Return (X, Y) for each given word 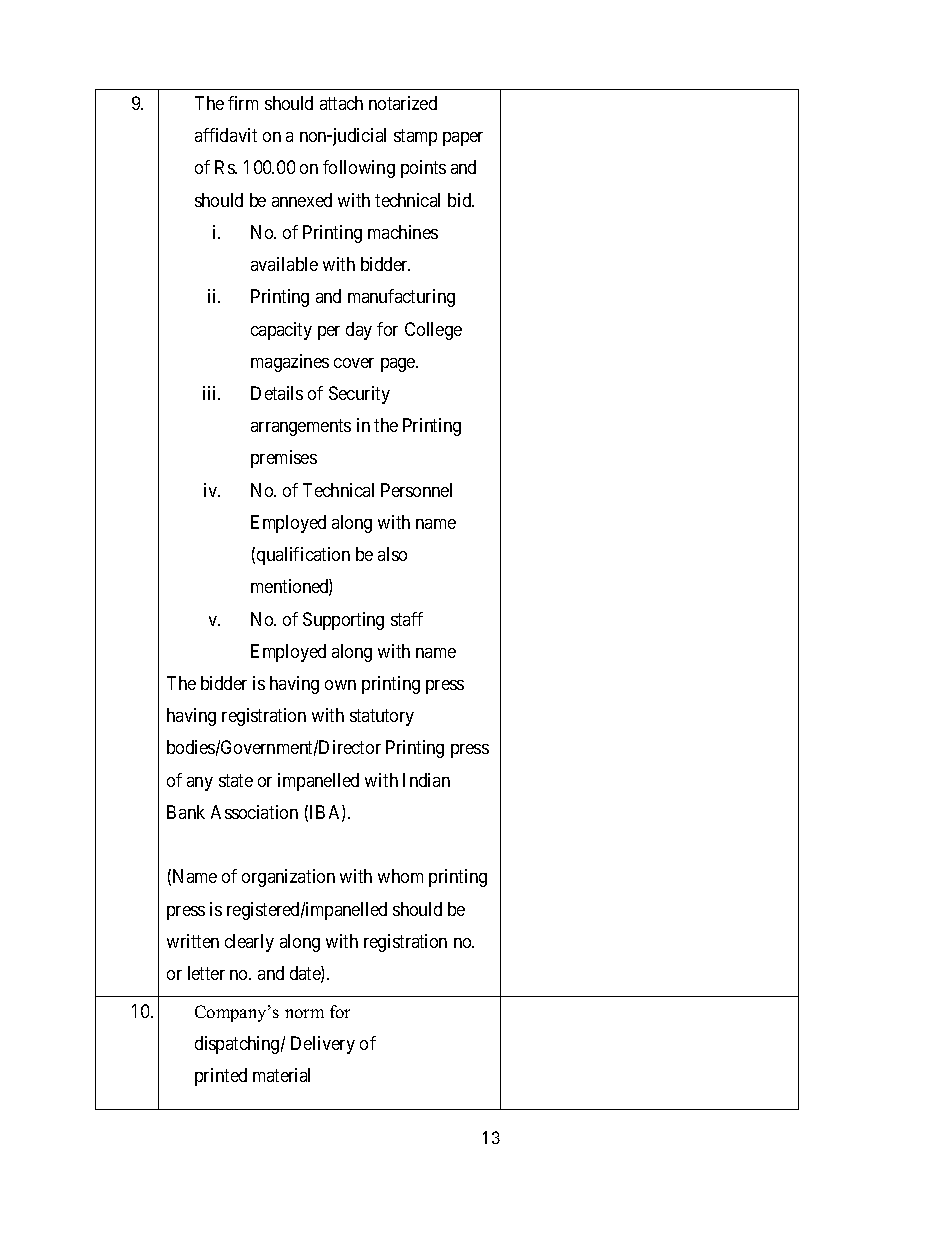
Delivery (323, 1045)
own (340, 685)
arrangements (301, 428)
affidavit (226, 135)
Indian (426, 780)
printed (221, 1077)
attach (341, 103)
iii (211, 393)
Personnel (416, 490)
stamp (415, 137)
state (236, 780)
